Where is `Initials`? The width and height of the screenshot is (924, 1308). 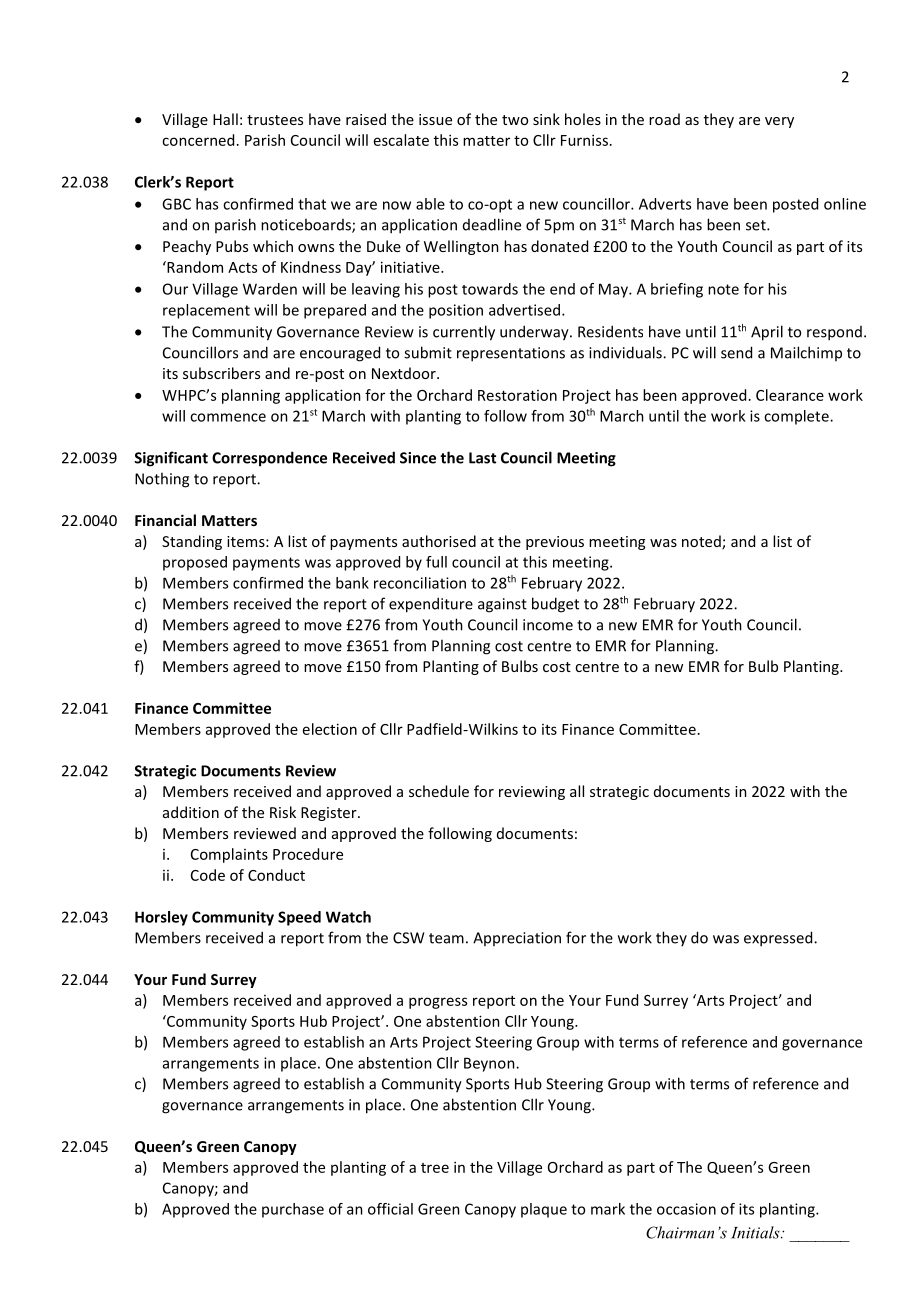 Initials is located at coordinates (756, 1232).
